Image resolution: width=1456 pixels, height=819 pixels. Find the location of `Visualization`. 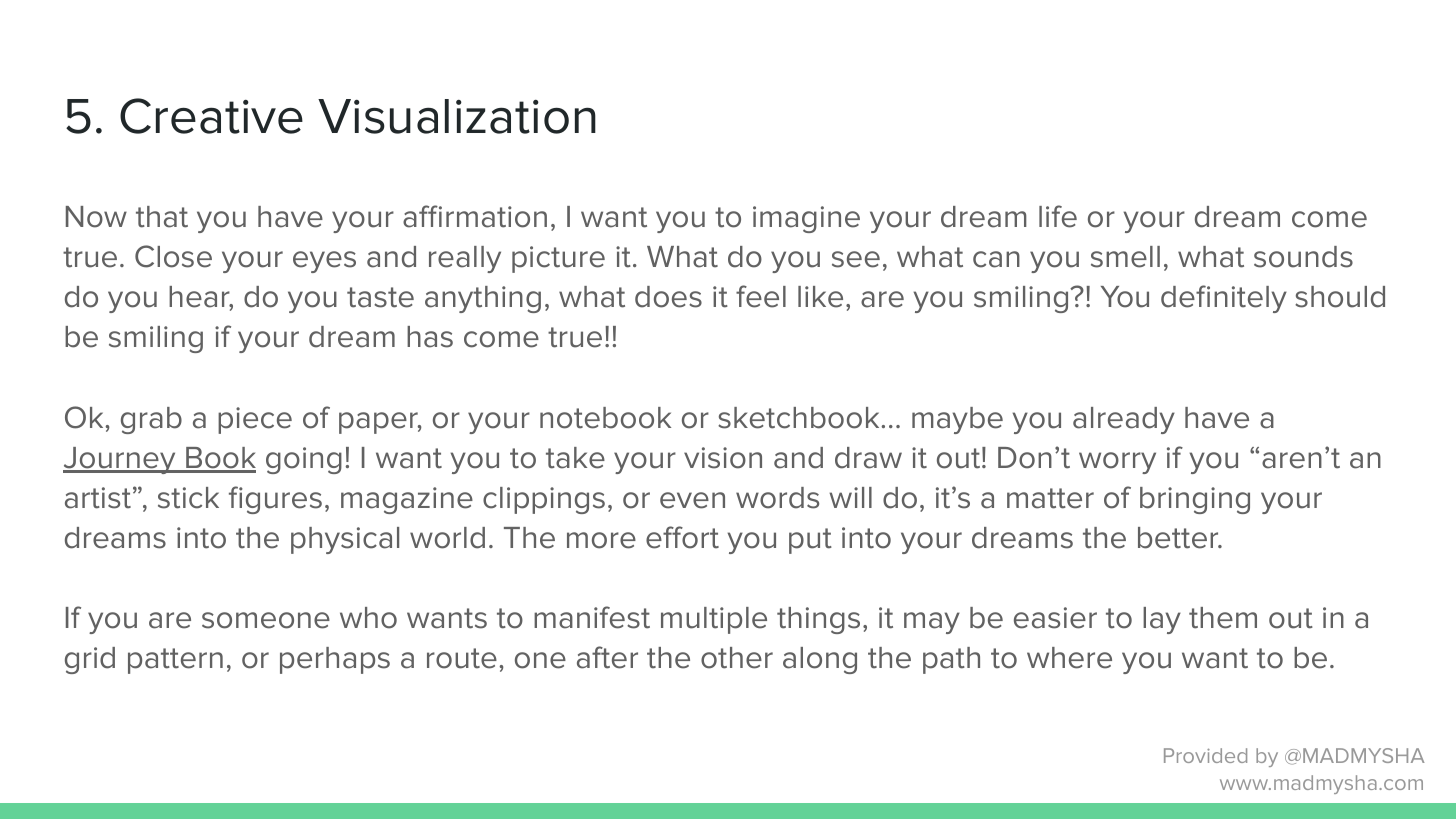

Visualization is located at coordinates (457, 116).
